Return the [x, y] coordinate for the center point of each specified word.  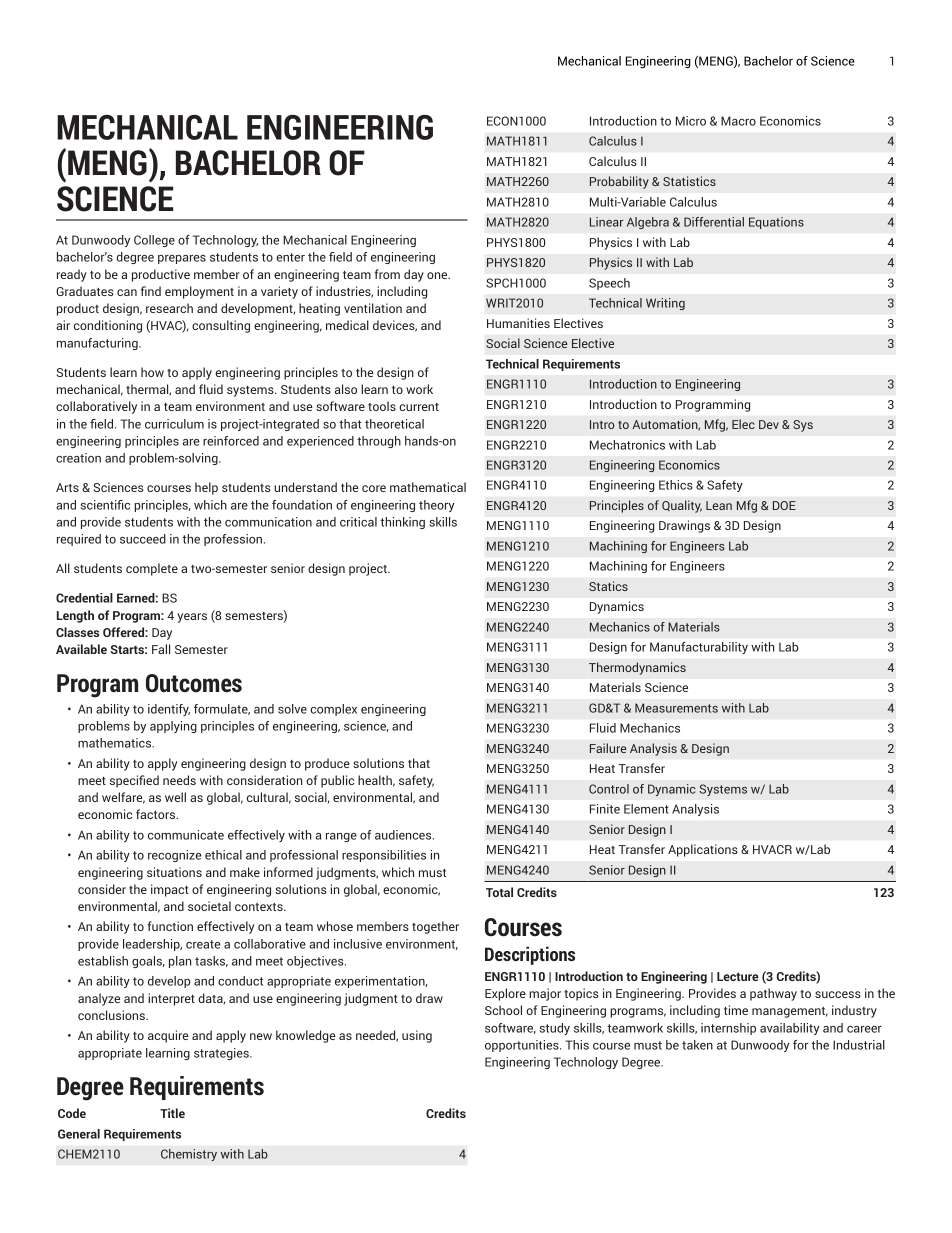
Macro [738, 121]
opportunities [523, 1046]
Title [172, 1113]
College [154, 241]
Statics [608, 586]
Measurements [676, 708]
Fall [161, 649]
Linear [606, 222]
